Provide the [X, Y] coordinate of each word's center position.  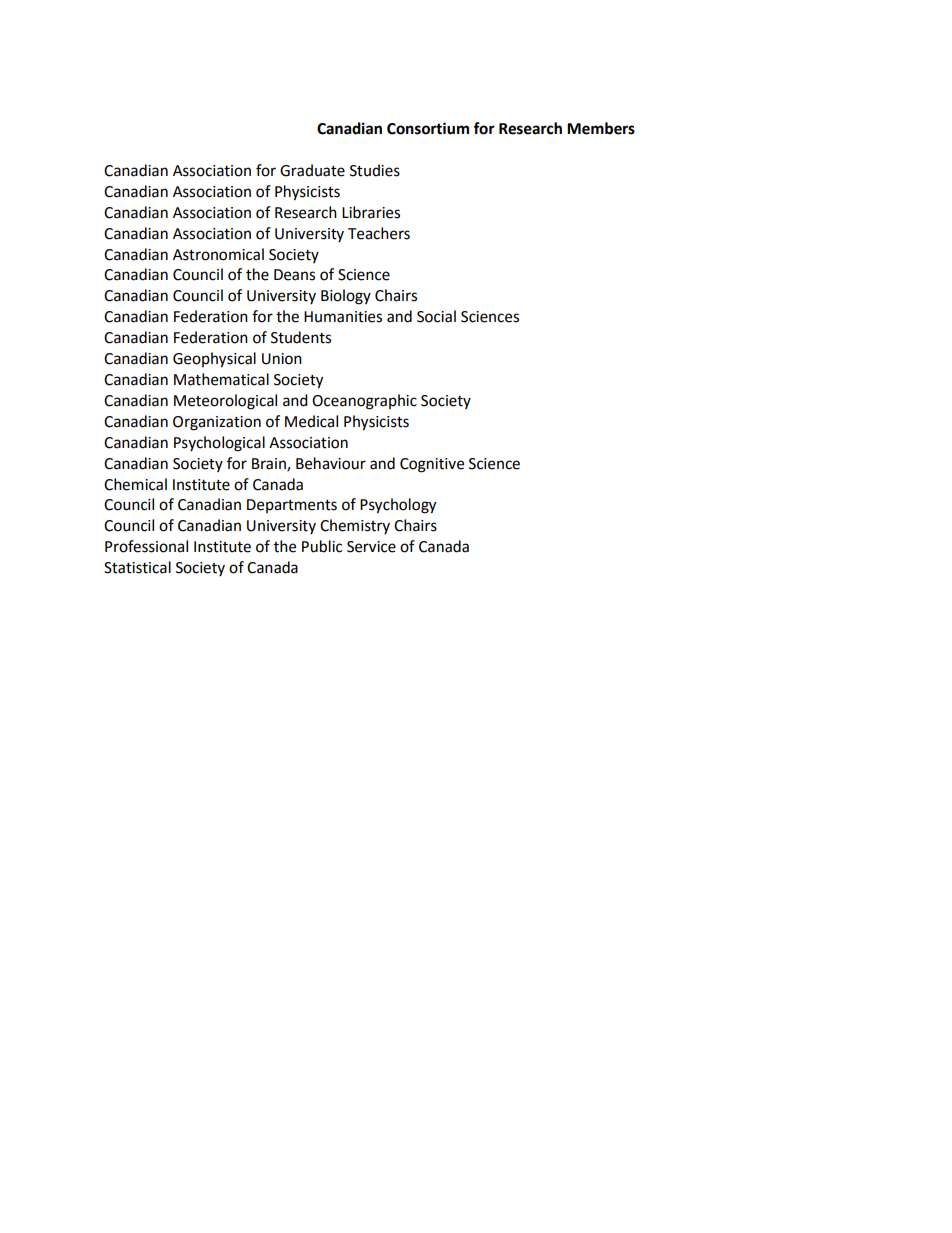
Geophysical [214, 360]
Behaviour [331, 463]
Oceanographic [364, 402]
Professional [146, 546]
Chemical [135, 484]
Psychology [398, 506]
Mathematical [221, 379]
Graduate [312, 170]
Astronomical [218, 254]
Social [436, 316]
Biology [346, 297]
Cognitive [432, 465]
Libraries [371, 212]
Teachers [379, 233]
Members [601, 128]
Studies [375, 170]
